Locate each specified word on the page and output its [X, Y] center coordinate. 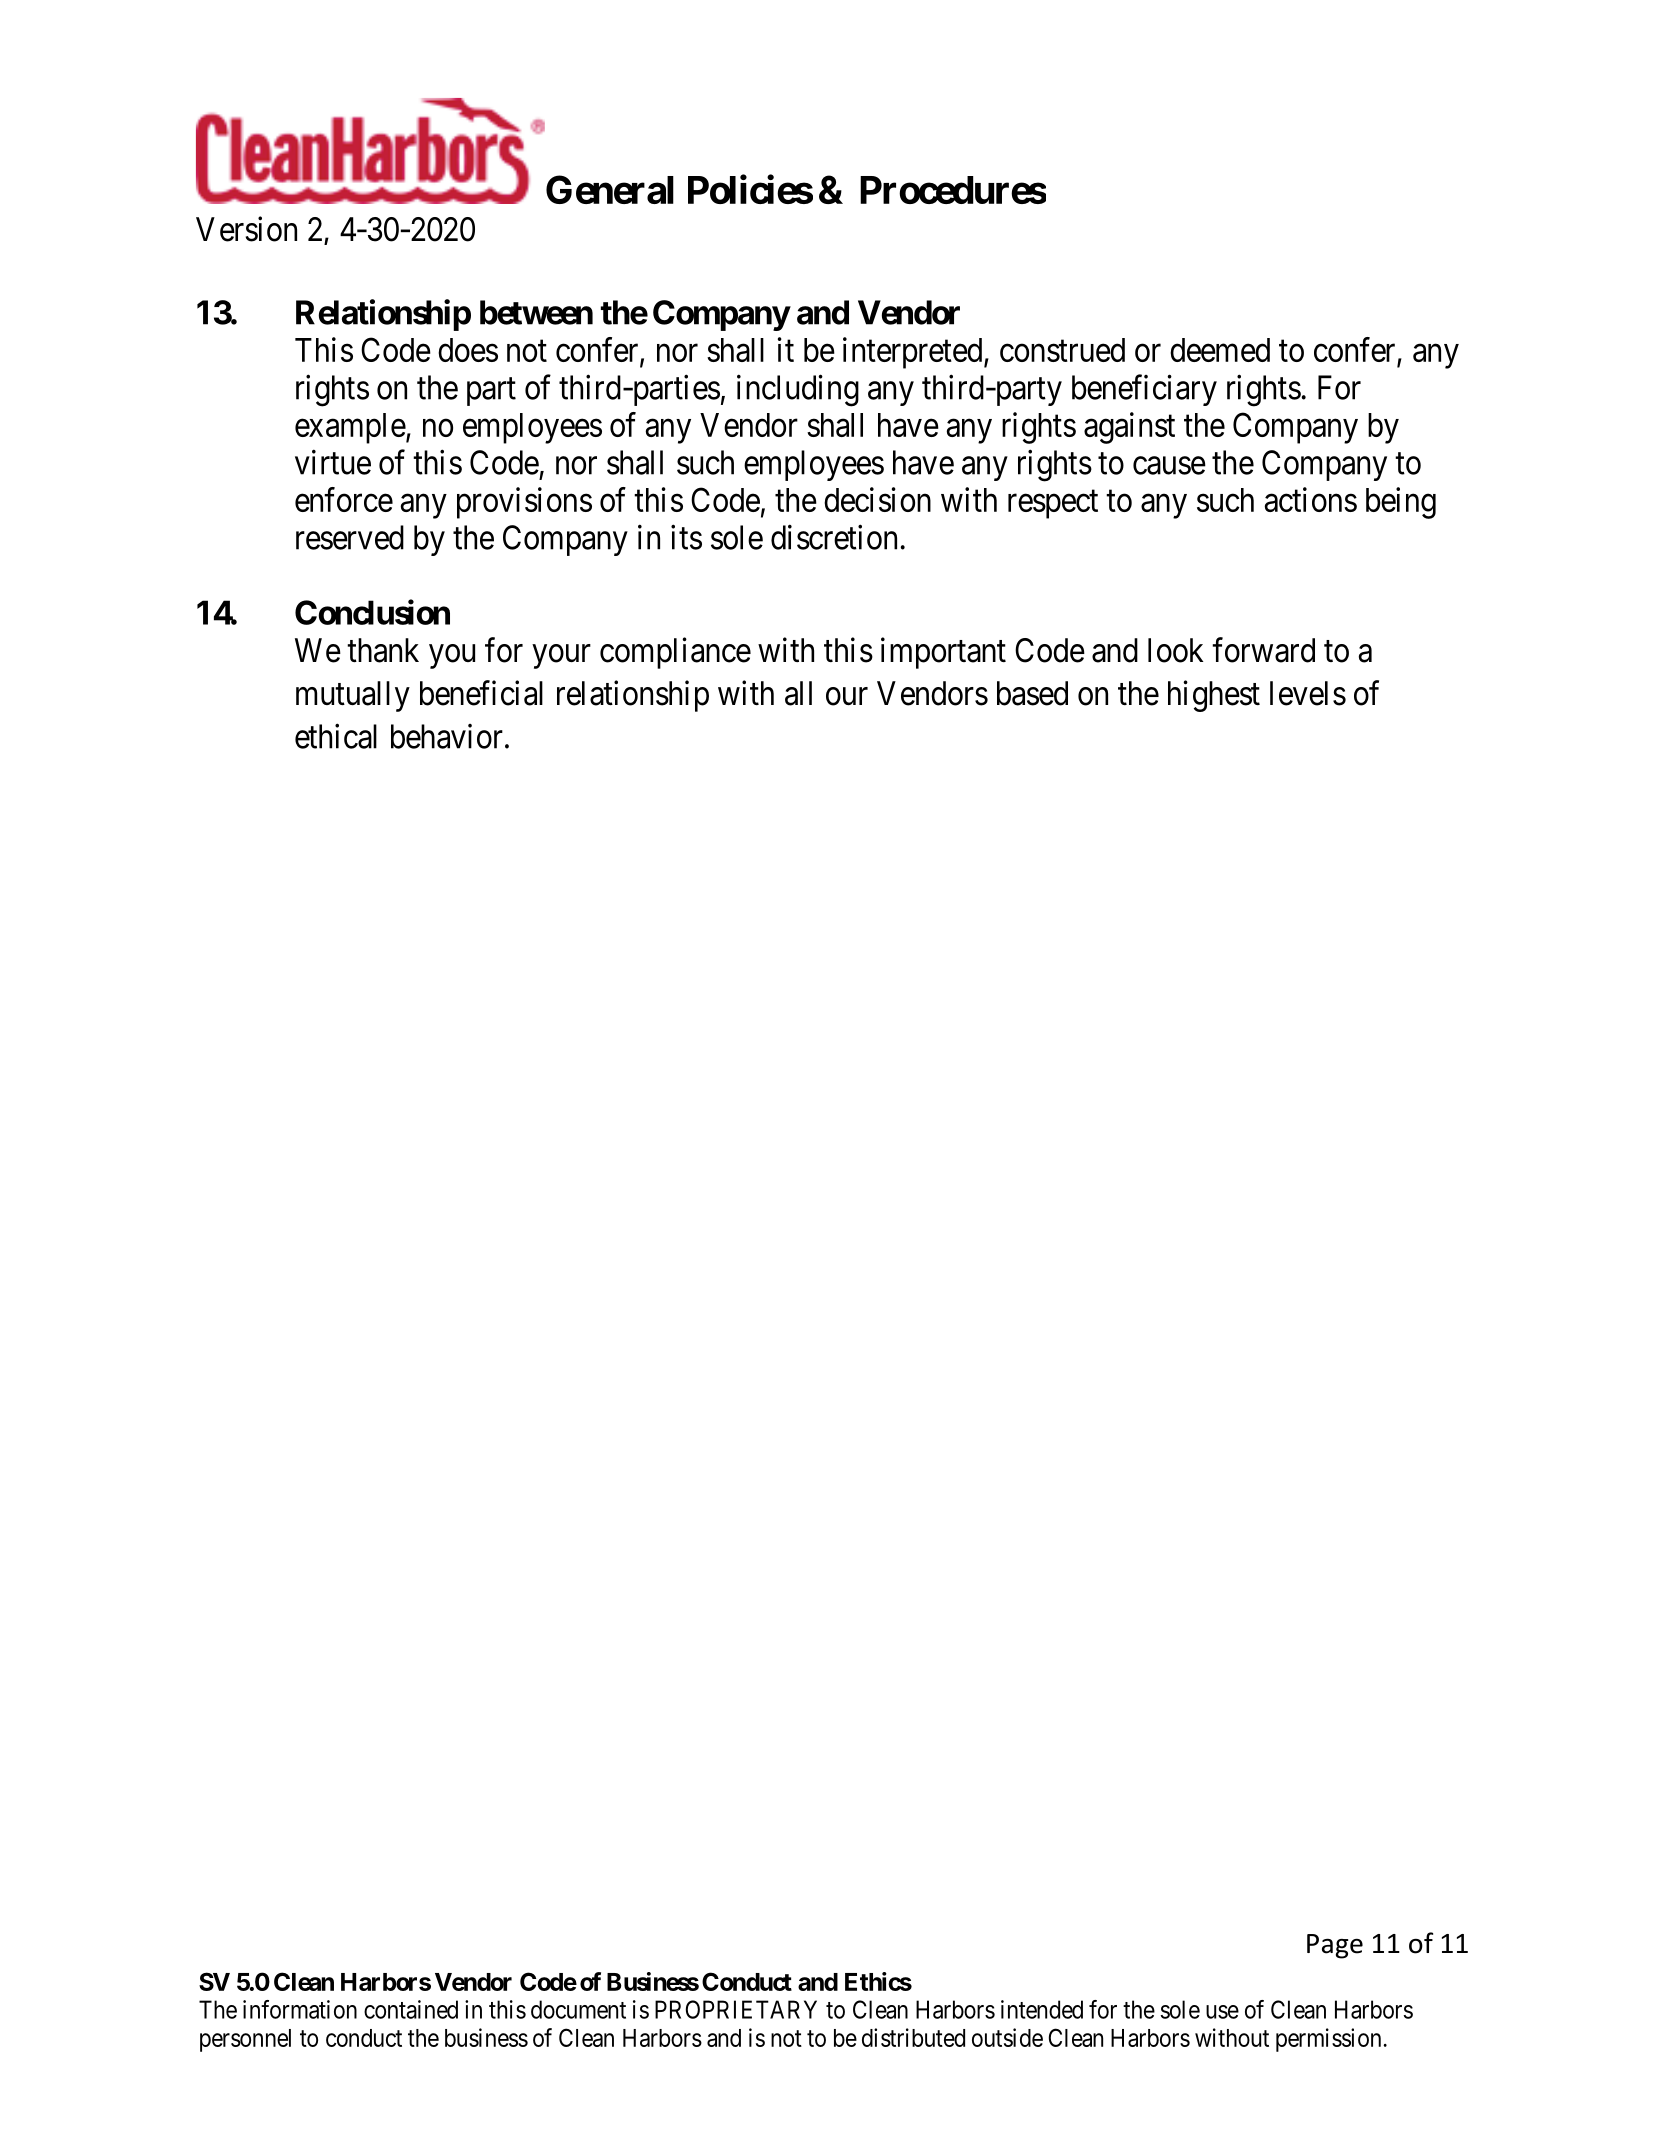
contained [411, 2009]
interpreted [914, 353]
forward [1263, 650]
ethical [336, 736]
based [1032, 693]
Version [246, 229]
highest [1214, 696]
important [943, 653]
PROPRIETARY [736, 2009]
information [300, 2009]
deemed [1220, 350]
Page [1335, 1946]
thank [383, 650]
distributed [913, 2037]
